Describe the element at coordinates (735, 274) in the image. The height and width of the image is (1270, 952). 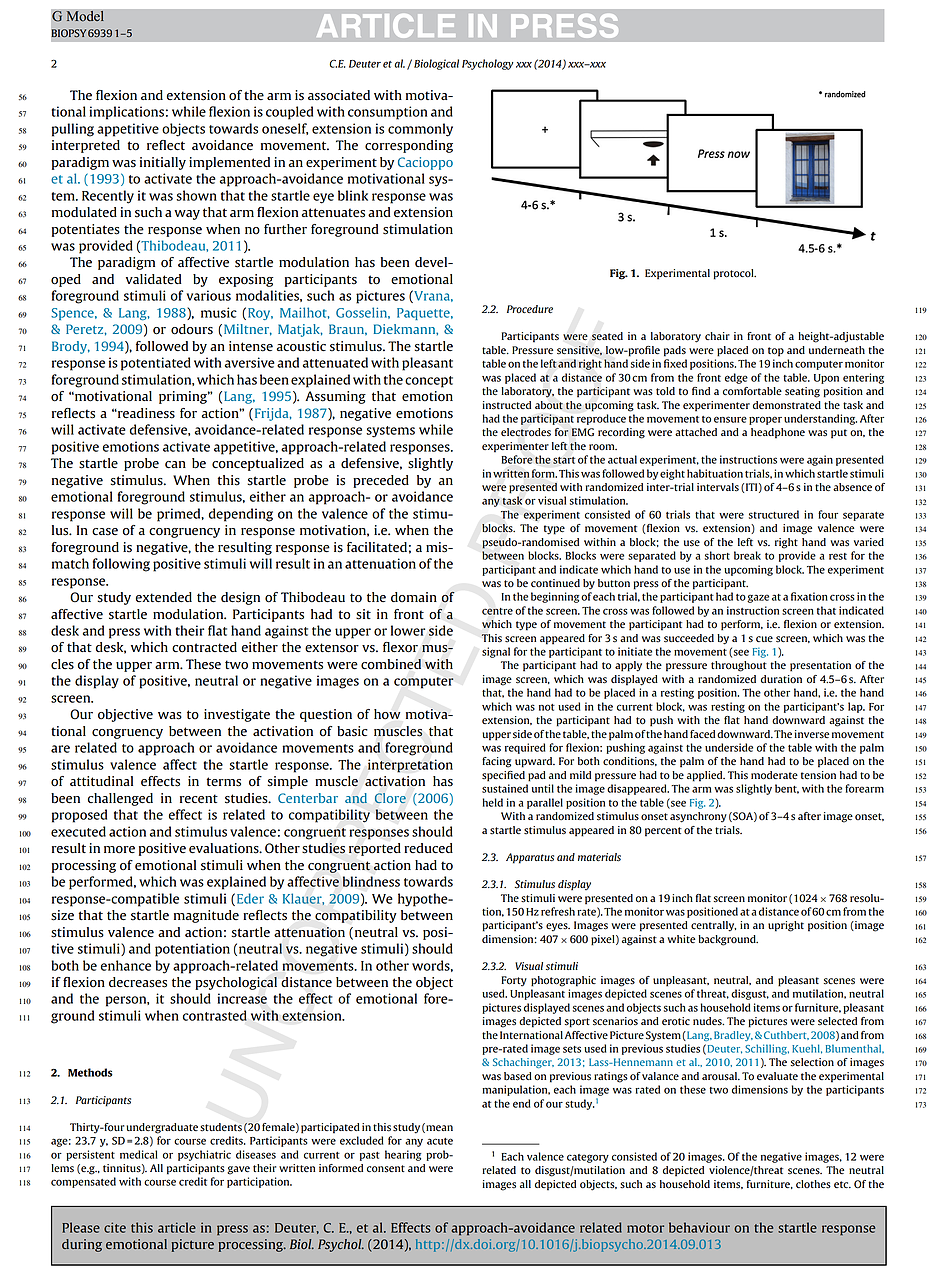
I see `protocol` at that location.
